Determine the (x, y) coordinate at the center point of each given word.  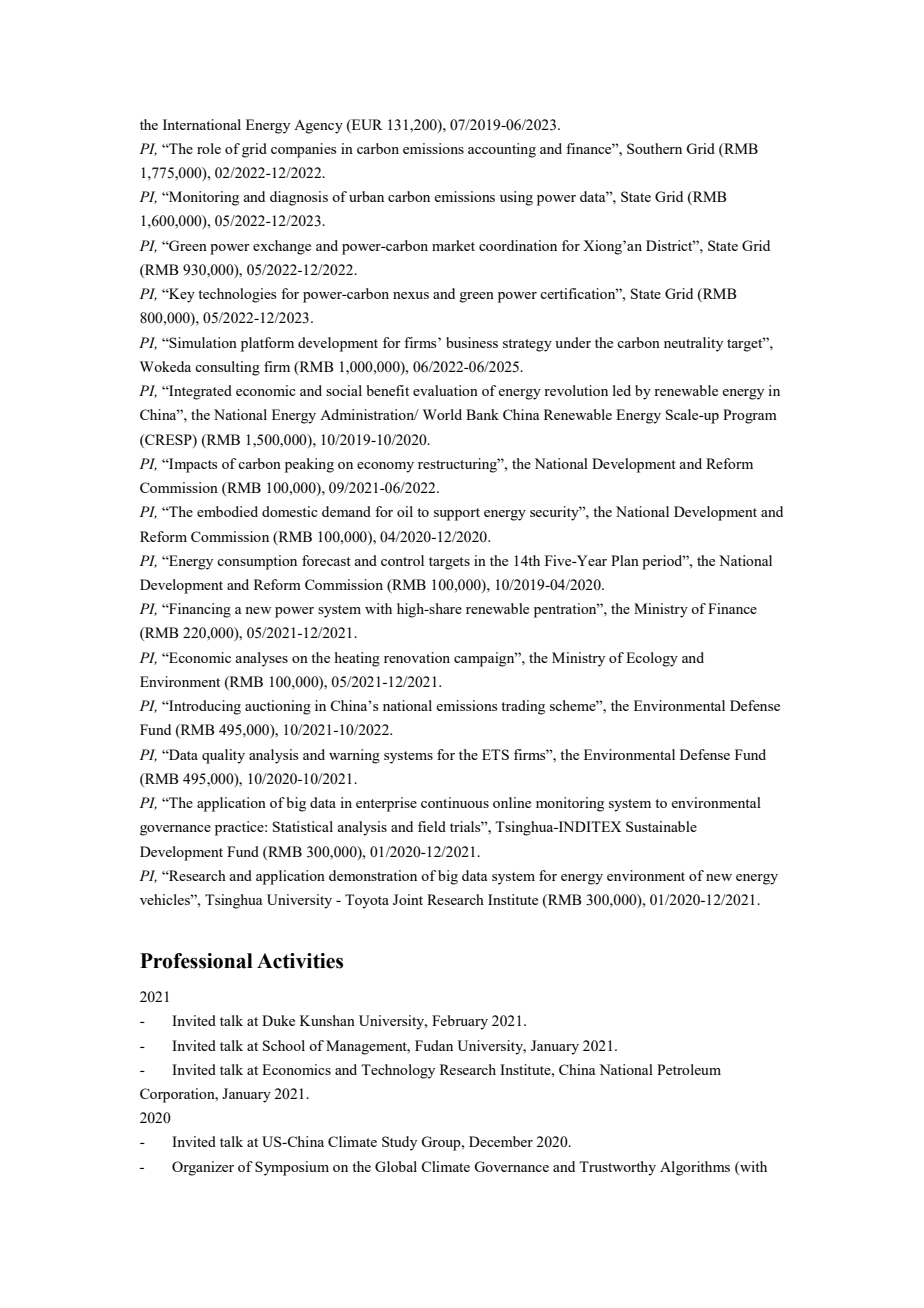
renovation (417, 657)
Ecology (652, 659)
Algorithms (695, 1168)
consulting (227, 368)
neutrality (693, 344)
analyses (261, 659)
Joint (408, 899)
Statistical (303, 826)
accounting (502, 150)
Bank (482, 414)
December (501, 1141)
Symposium (292, 1168)
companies (303, 150)
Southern (654, 148)
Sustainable (661, 826)
